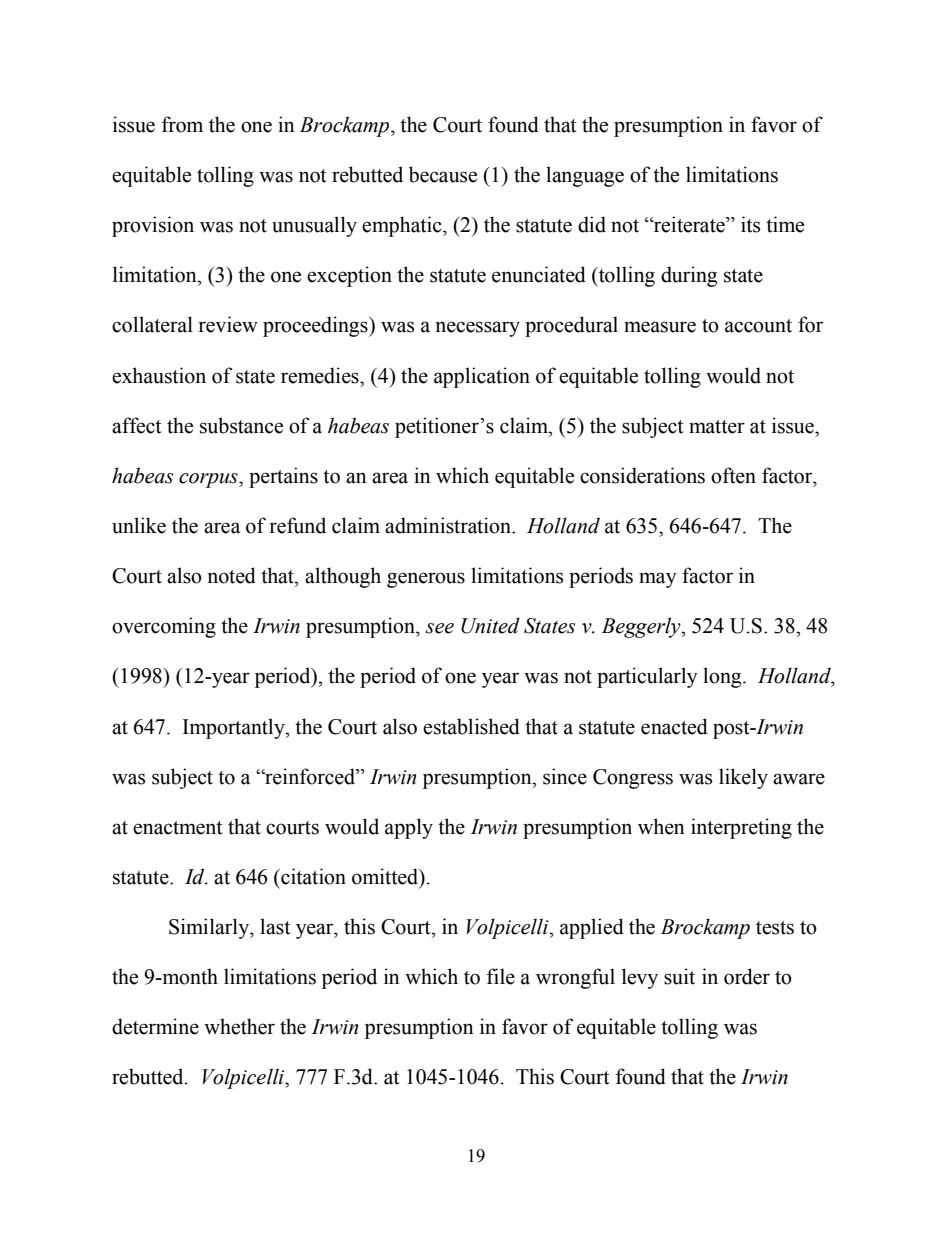  I want to click on established, so click(471, 726).
